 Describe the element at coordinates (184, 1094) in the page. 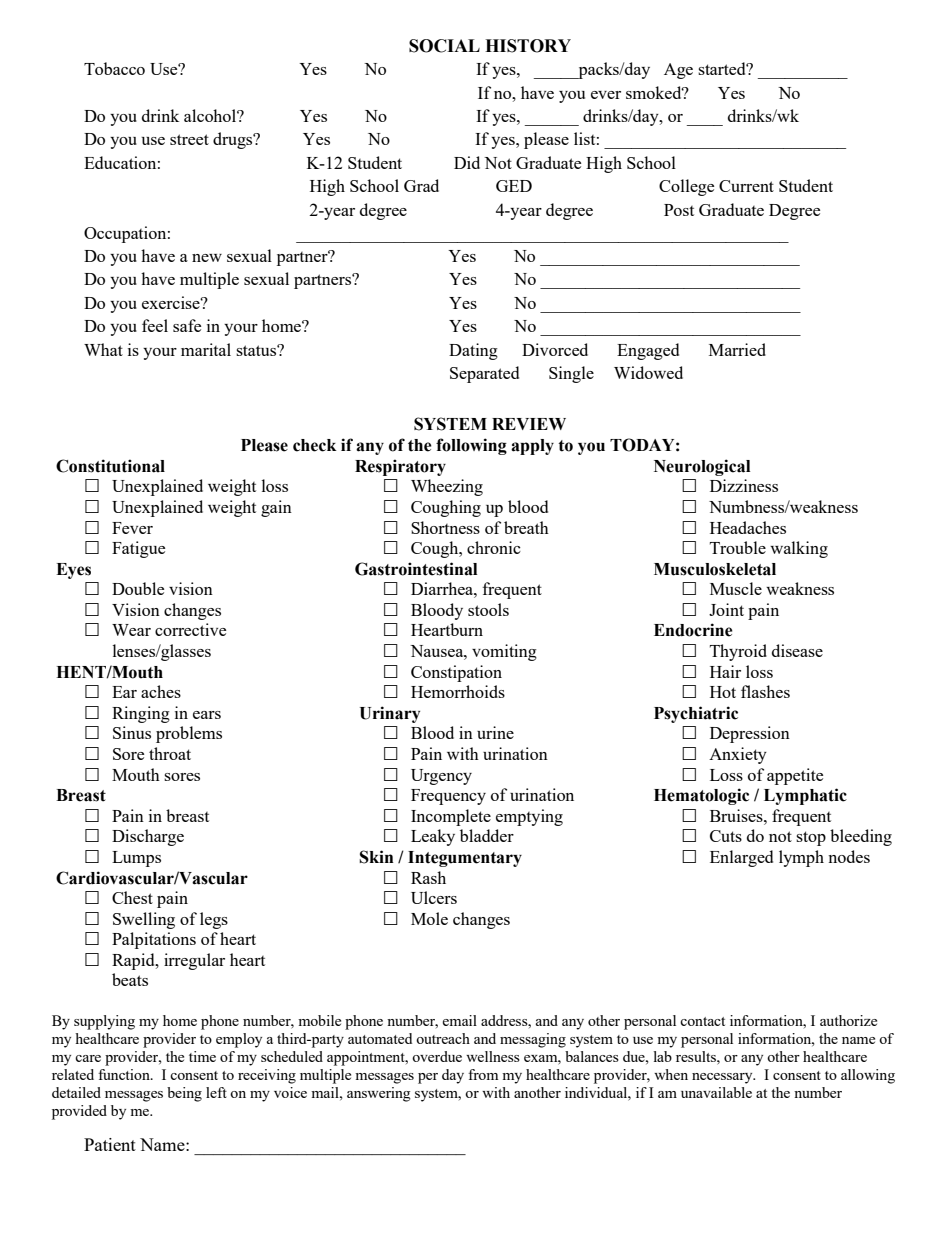

I see `being` at that location.
